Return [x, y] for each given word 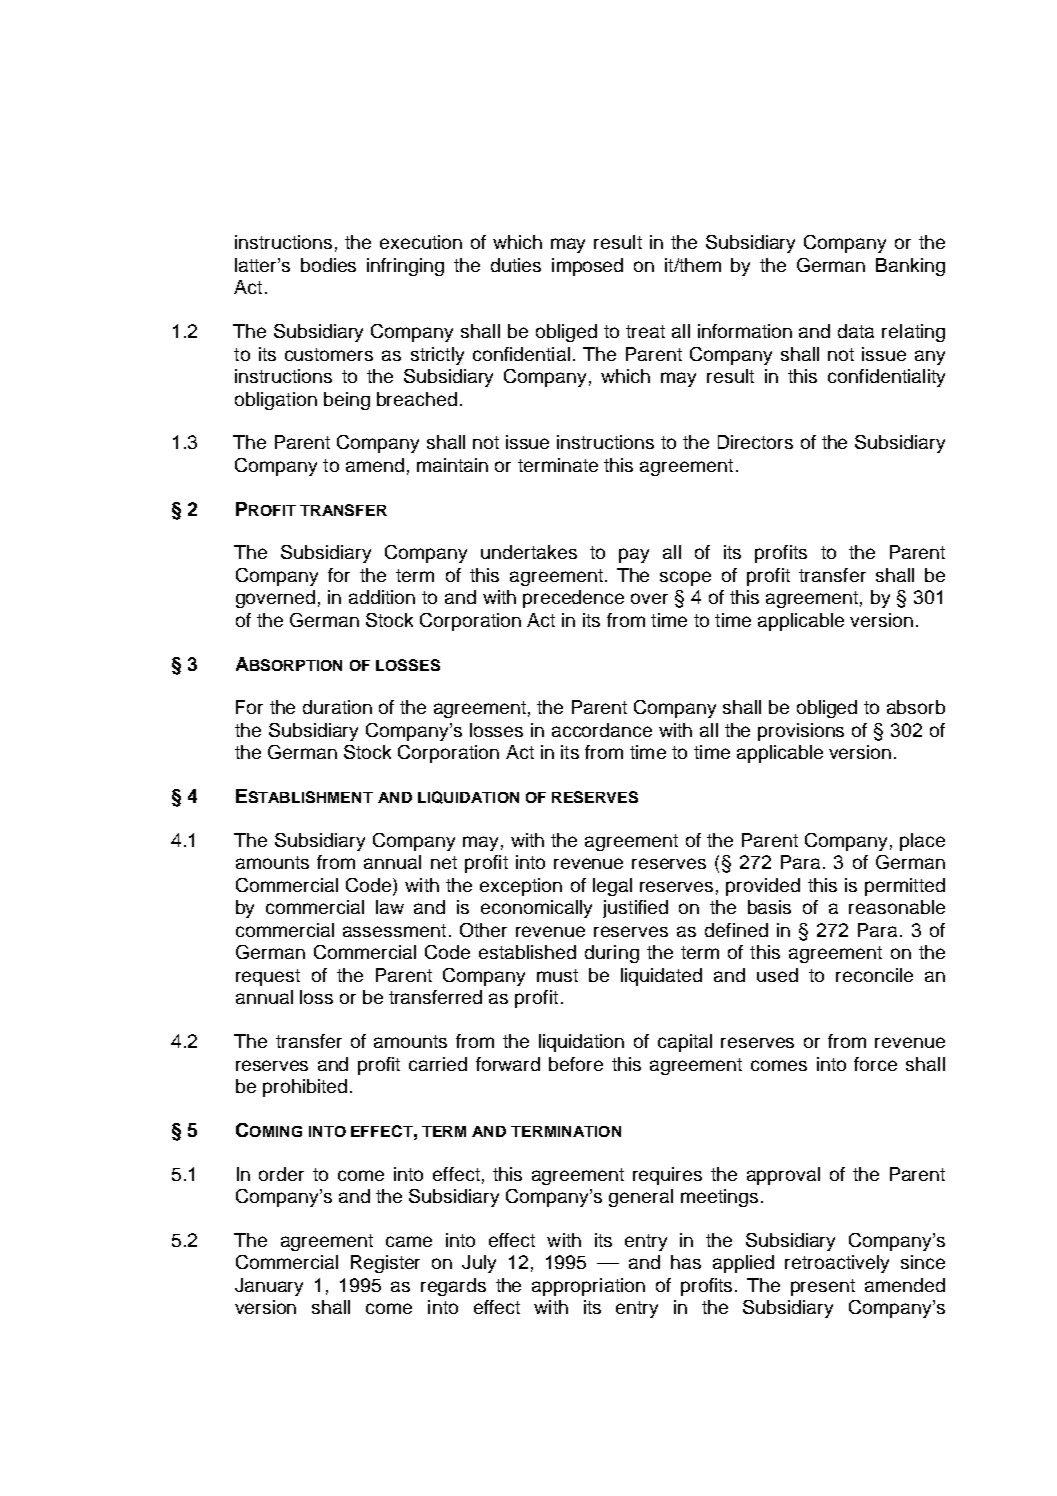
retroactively [837, 1264]
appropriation [588, 1287]
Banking [910, 267]
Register [385, 1264]
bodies [328, 265]
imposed [587, 267]
